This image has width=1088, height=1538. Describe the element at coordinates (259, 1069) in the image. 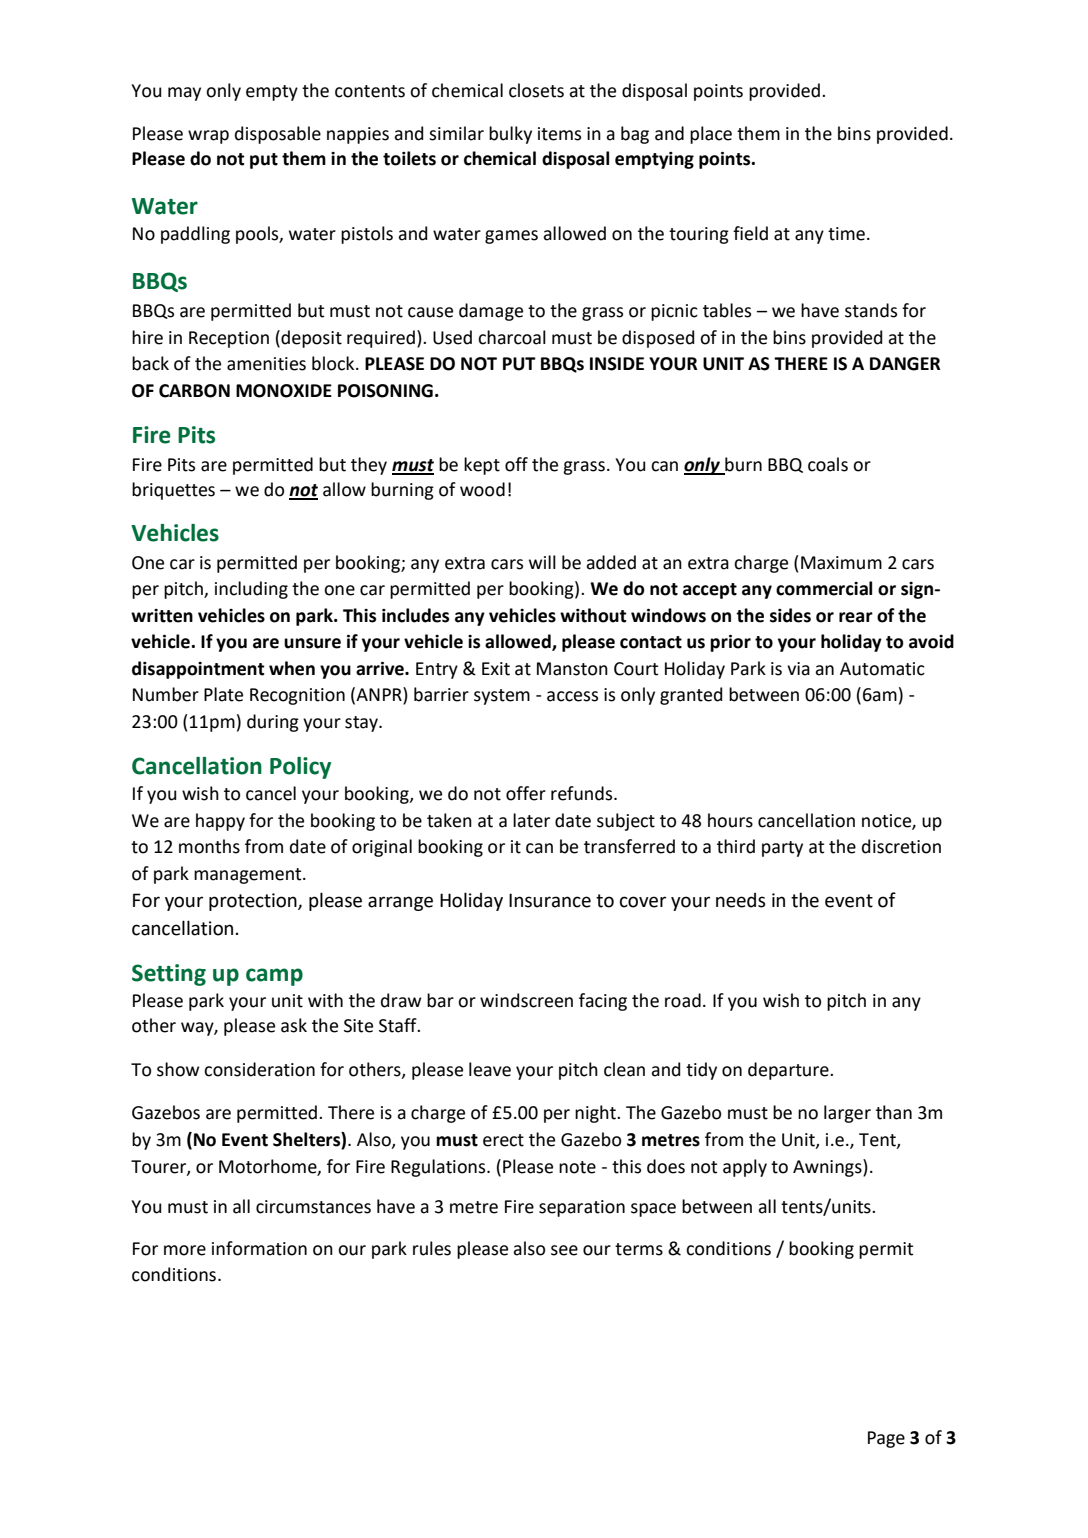

I see `consideration` at that location.
